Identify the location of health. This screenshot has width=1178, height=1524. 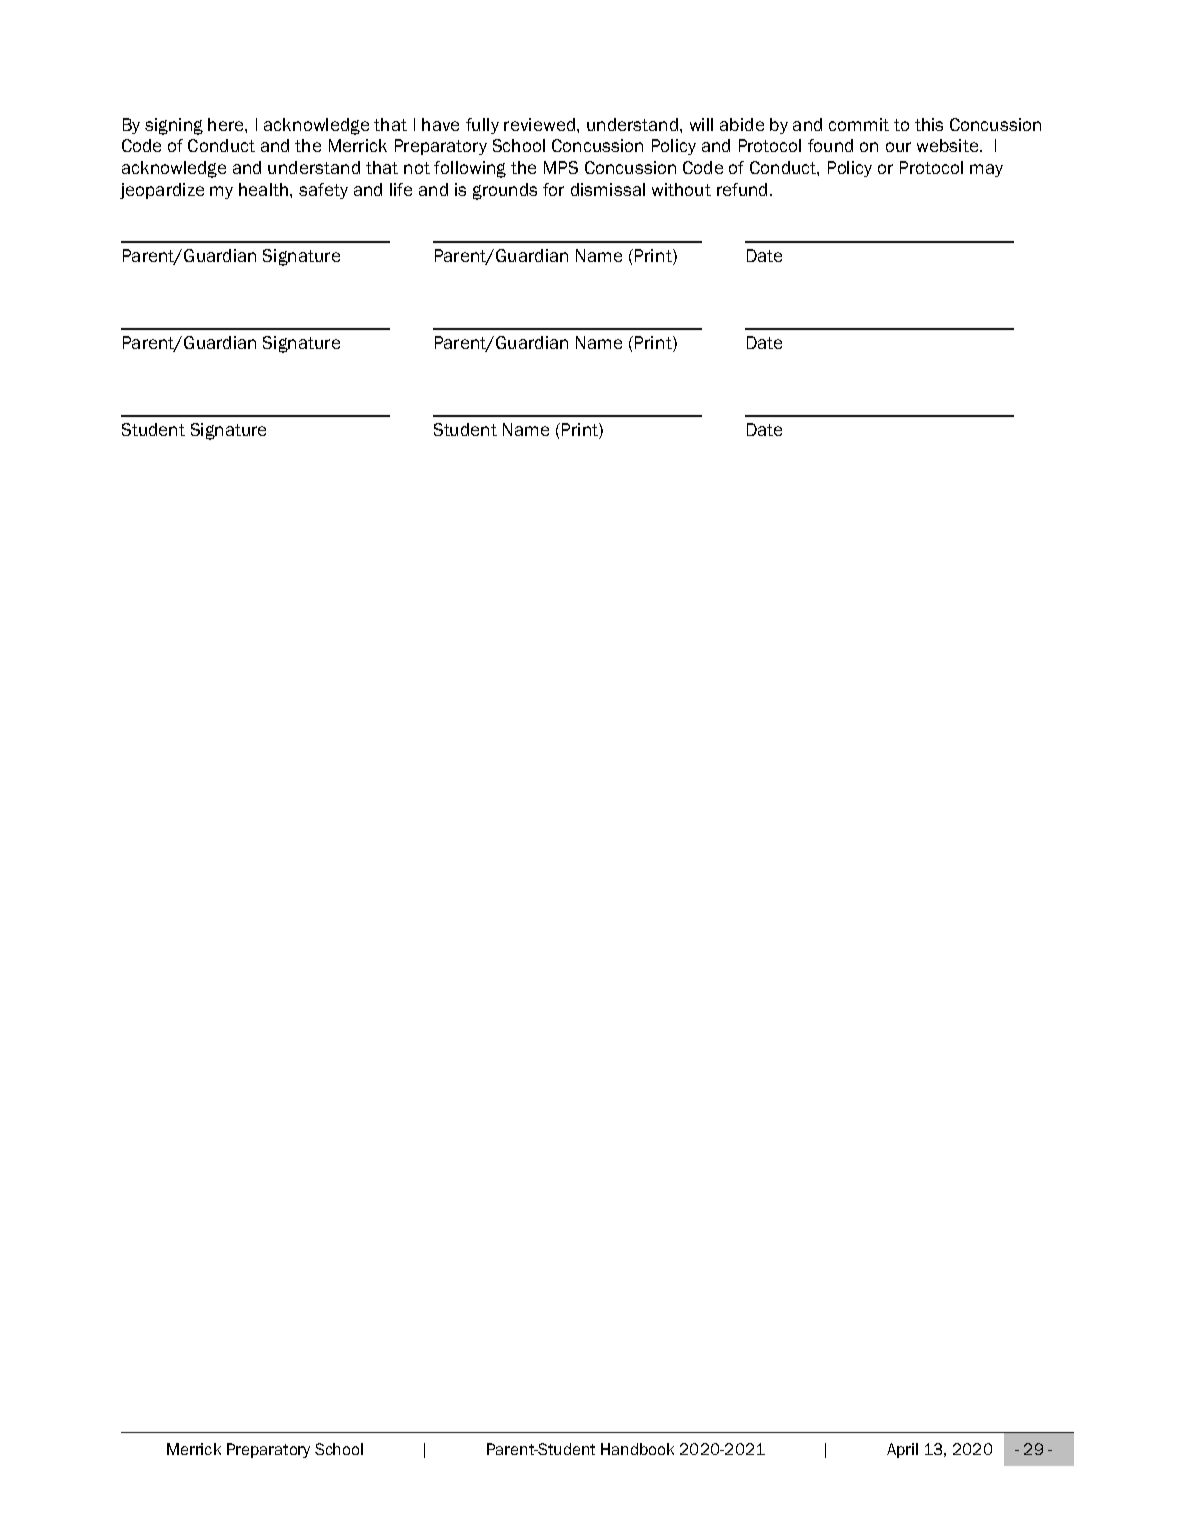
(265, 189).
